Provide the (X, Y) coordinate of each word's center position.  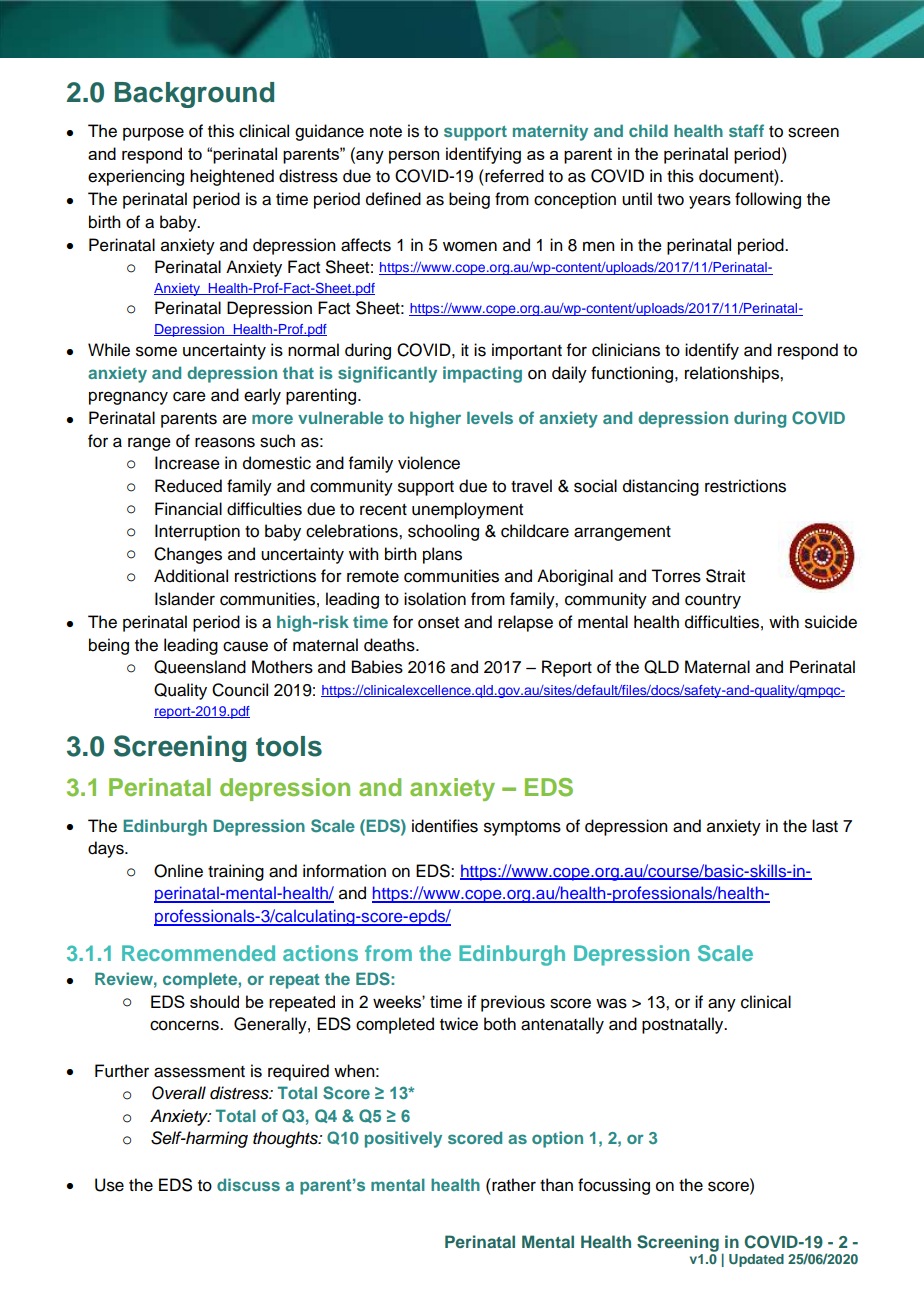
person (414, 157)
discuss (248, 1184)
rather (513, 1185)
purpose (153, 134)
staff (746, 130)
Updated (756, 1260)
